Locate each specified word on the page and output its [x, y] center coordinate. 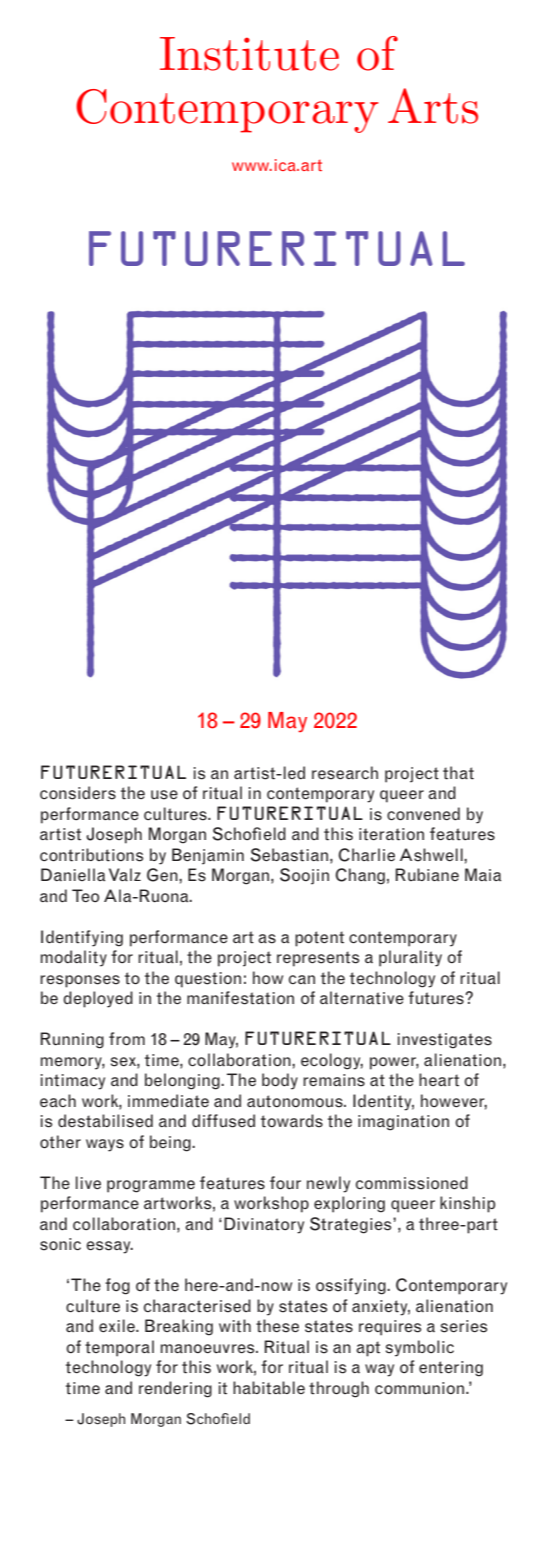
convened [423, 814]
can [302, 979]
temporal [119, 1348]
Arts [433, 106]
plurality [410, 958]
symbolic [420, 1348]
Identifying [82, 938]
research [345, 773]
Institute [249, 54]
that [458, 773]
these [277, 1326]
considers [78, 793]
